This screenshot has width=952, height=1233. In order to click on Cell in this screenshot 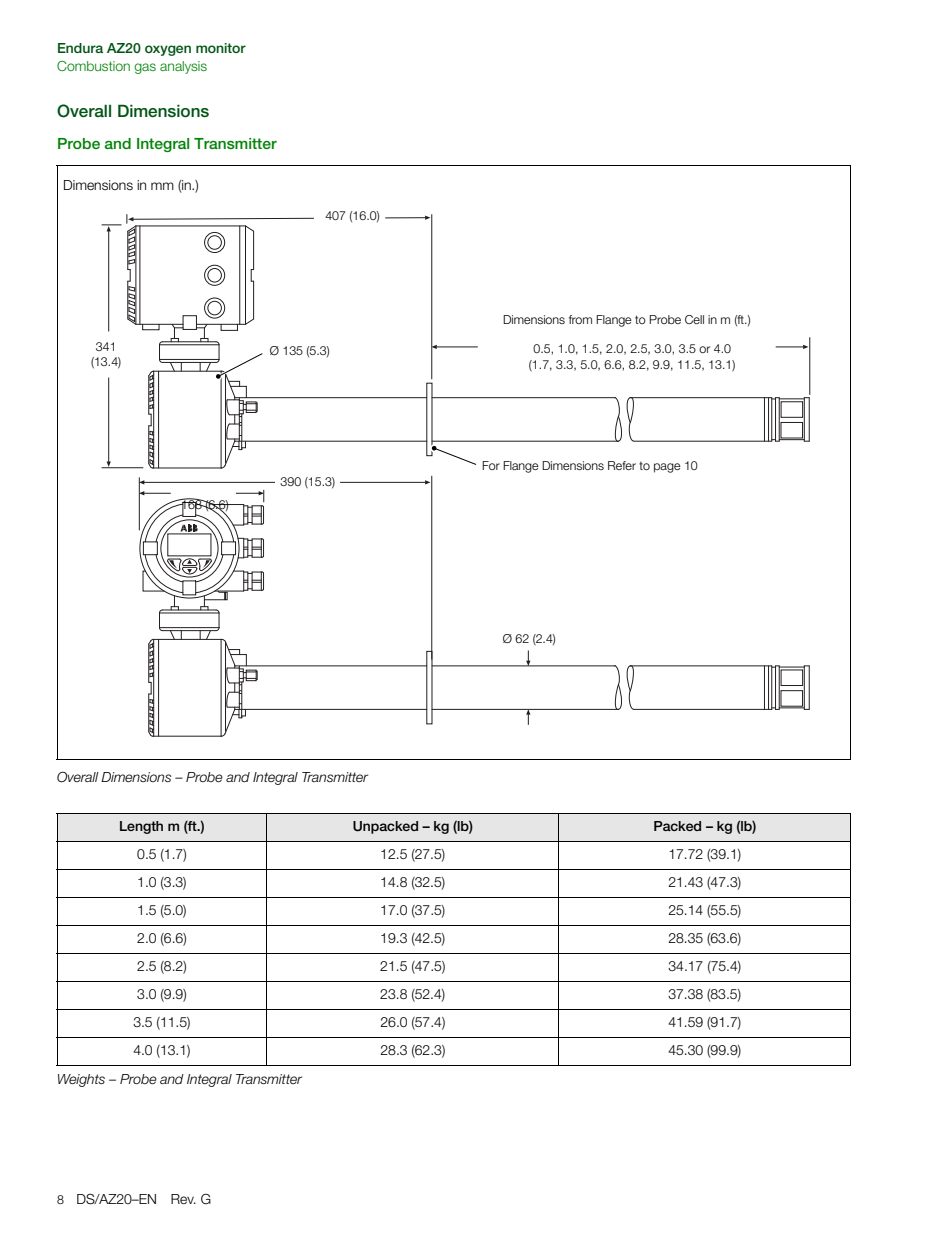, I will do `click(694, 319)`.
